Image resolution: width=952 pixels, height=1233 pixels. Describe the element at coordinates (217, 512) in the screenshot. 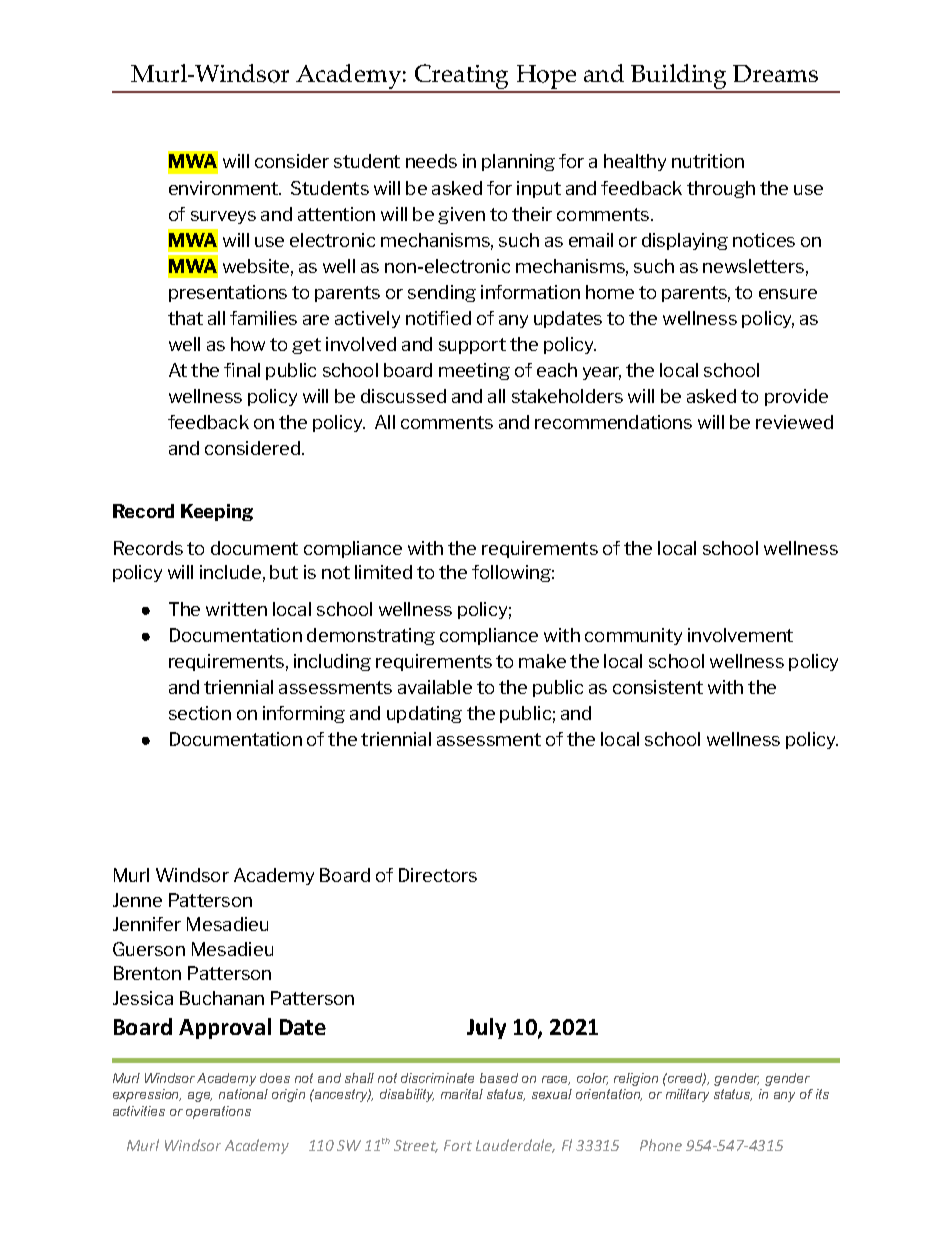

I see `Keeping` at that location.
